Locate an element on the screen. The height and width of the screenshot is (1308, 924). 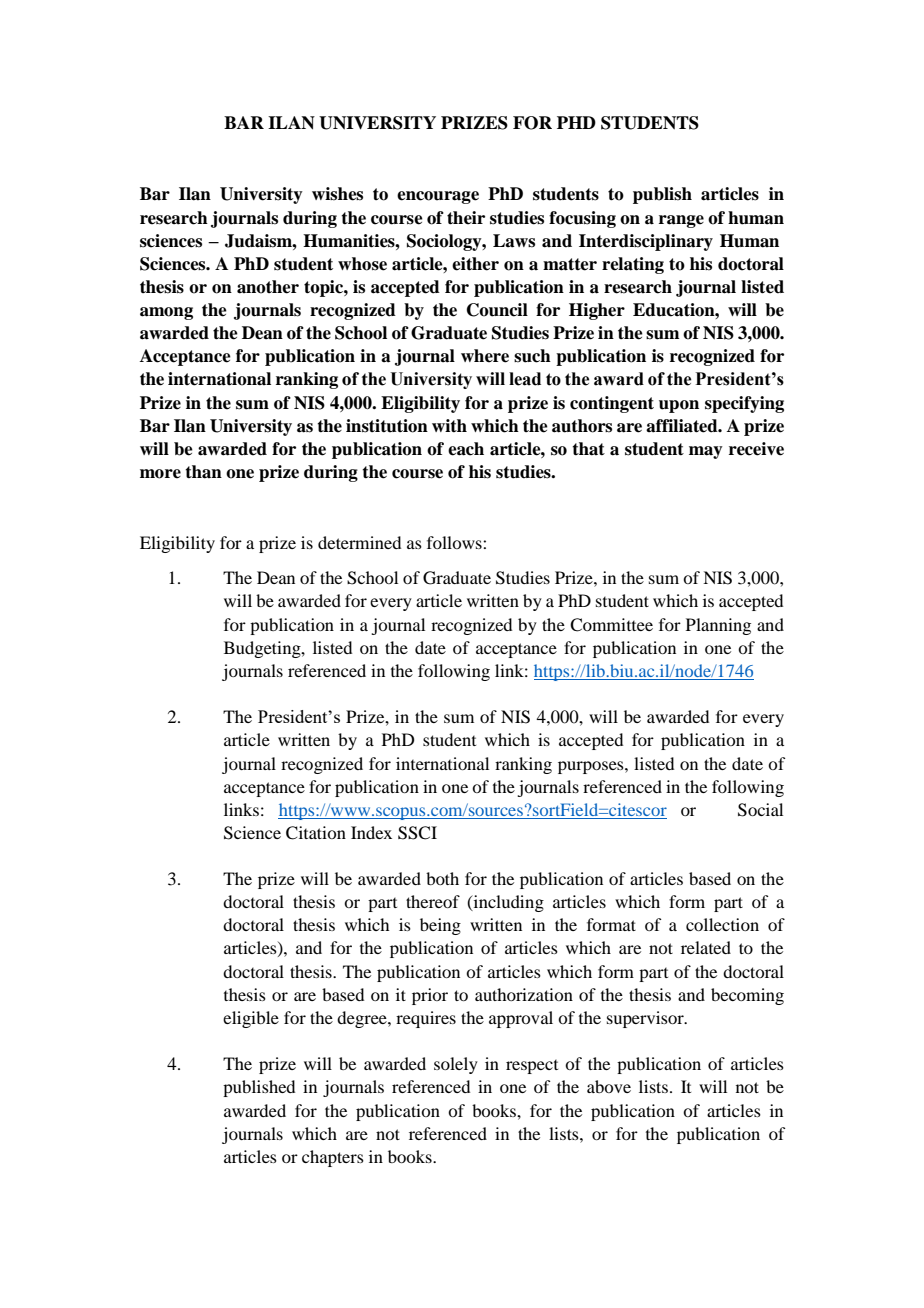
solely is located at coordinates (456, 1065).
